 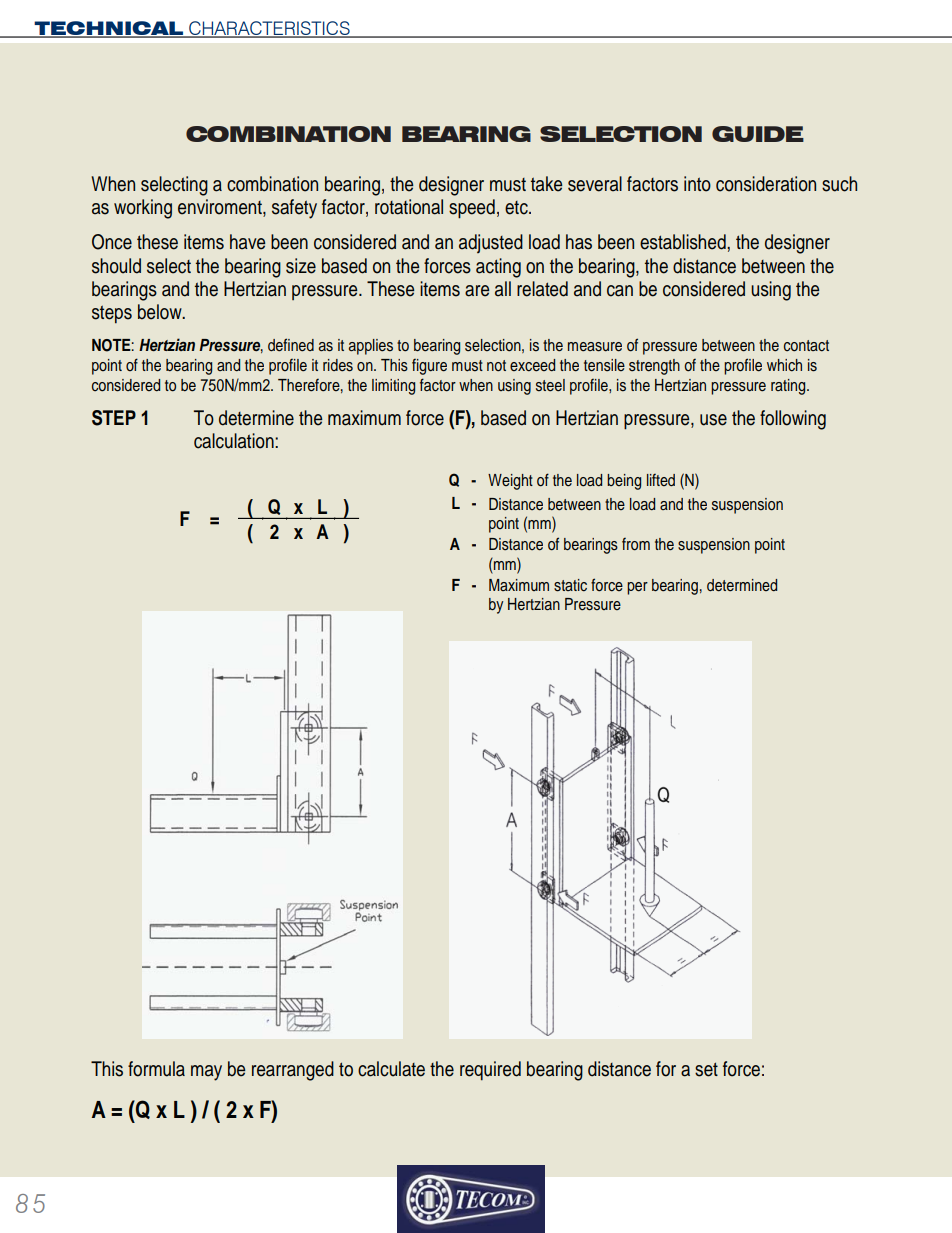 I want to click on may, so click(x=206, y=1073).
